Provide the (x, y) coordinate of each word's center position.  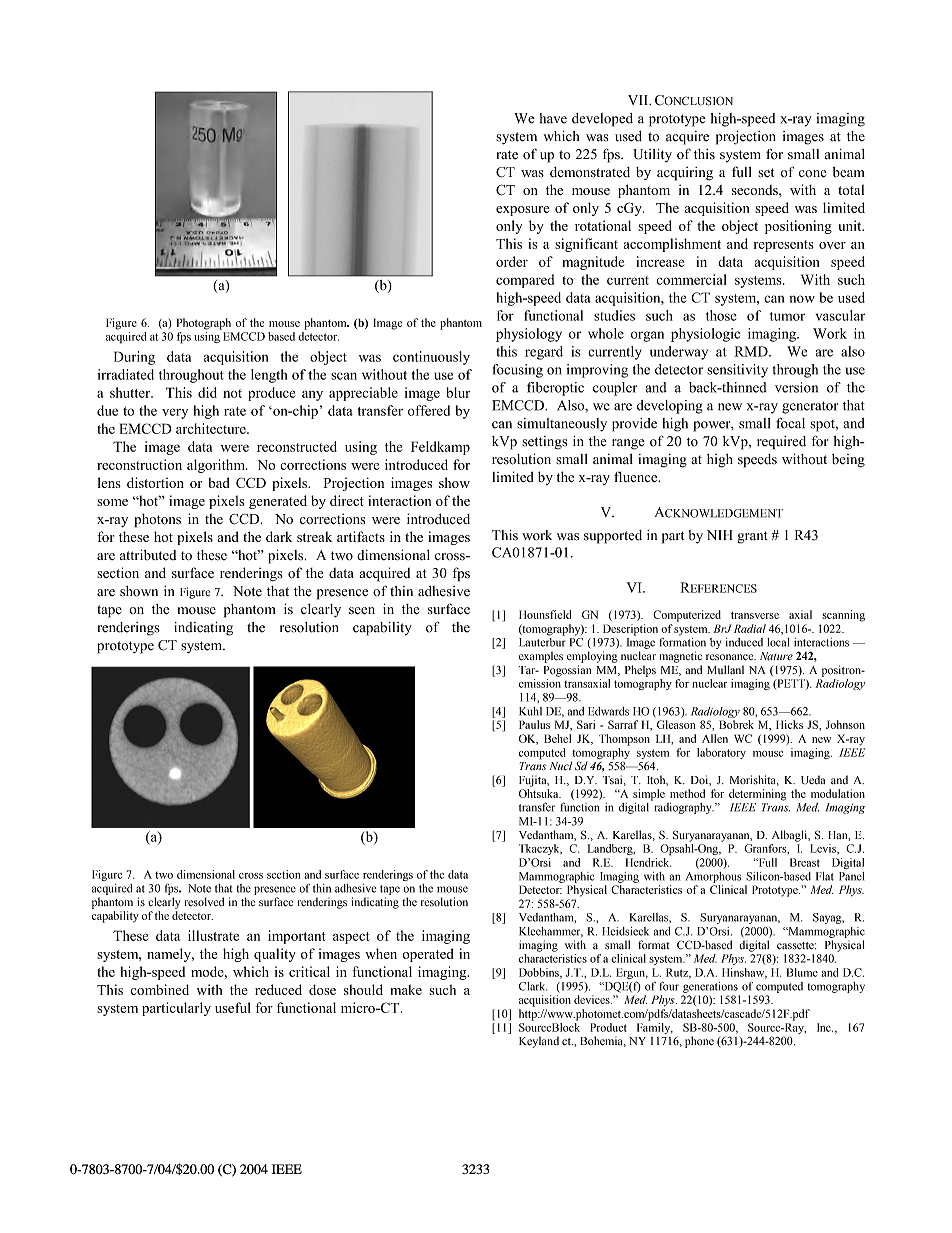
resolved (204, 902)
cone (812, 174)
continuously (431, 358)
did (207, 392)
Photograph (204, 324)
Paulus (534, 724)
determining (757, 795)
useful (232, 1007)
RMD (752, 351)
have (553, 118)
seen (362, 611)
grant (753, 537)
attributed (148, 555)
